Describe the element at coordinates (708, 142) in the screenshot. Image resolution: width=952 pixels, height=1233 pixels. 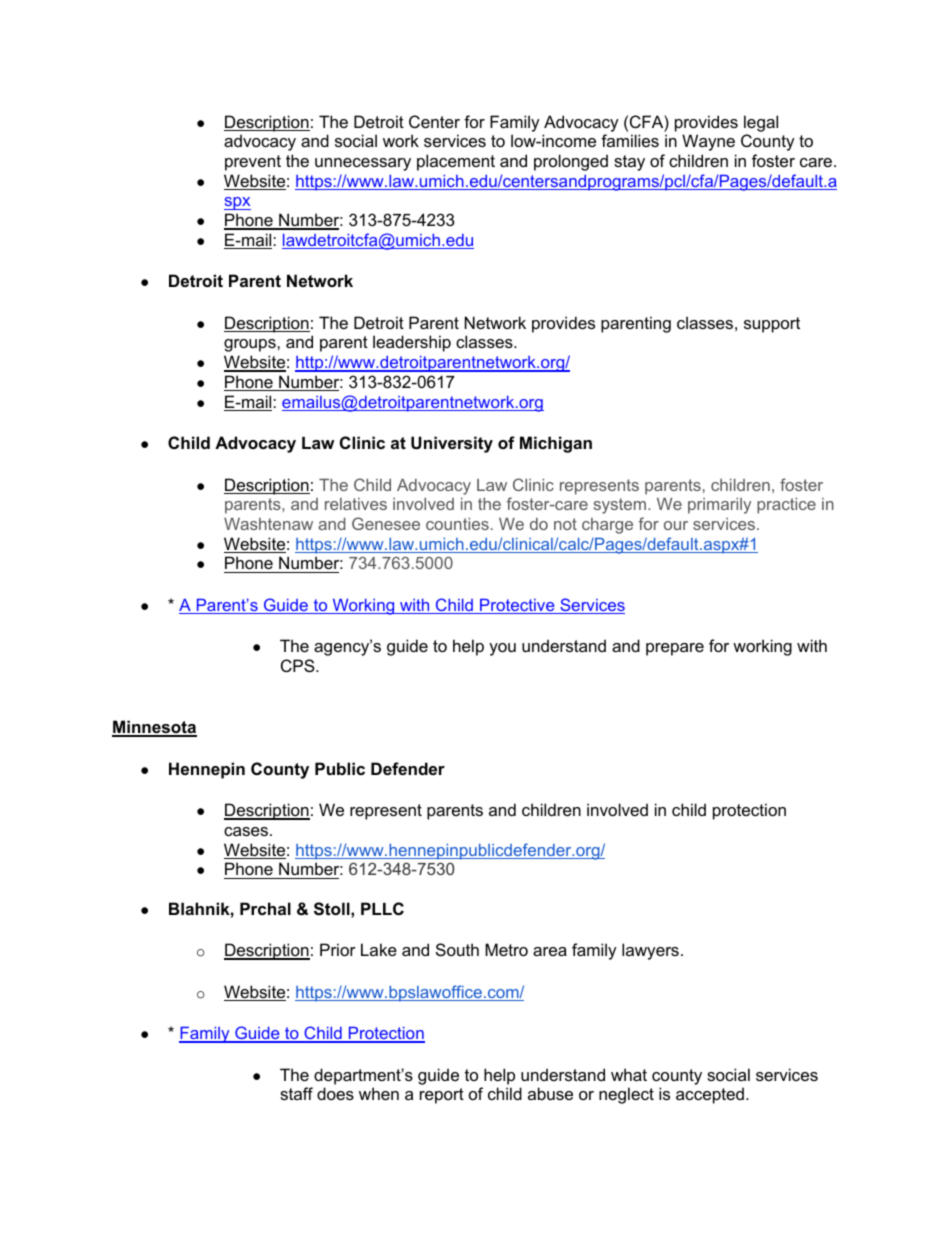
I see `Wayne` at that location.
